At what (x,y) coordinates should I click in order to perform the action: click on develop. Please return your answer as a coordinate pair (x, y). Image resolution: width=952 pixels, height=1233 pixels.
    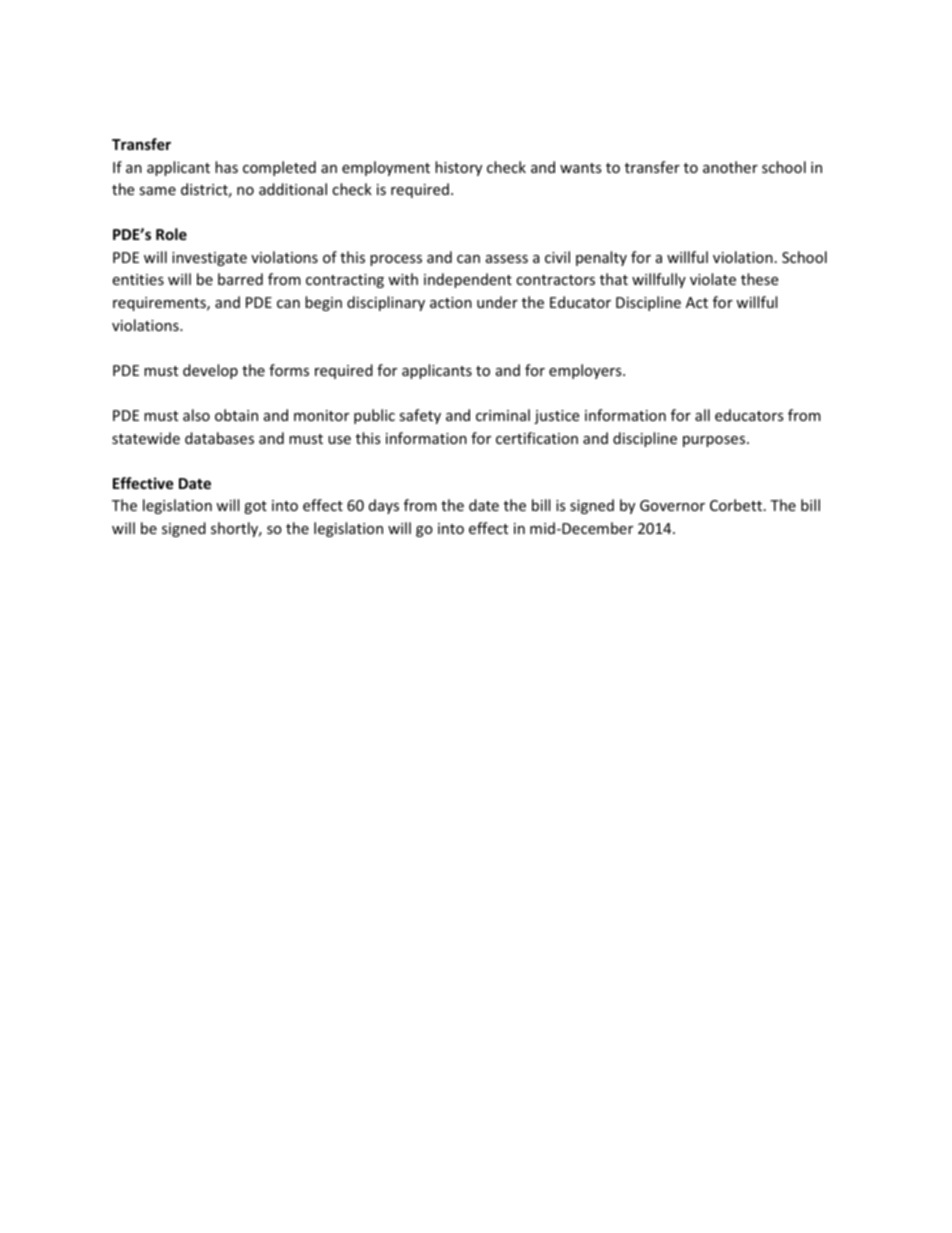
    Looking at the image, I should click on (210, 371).
